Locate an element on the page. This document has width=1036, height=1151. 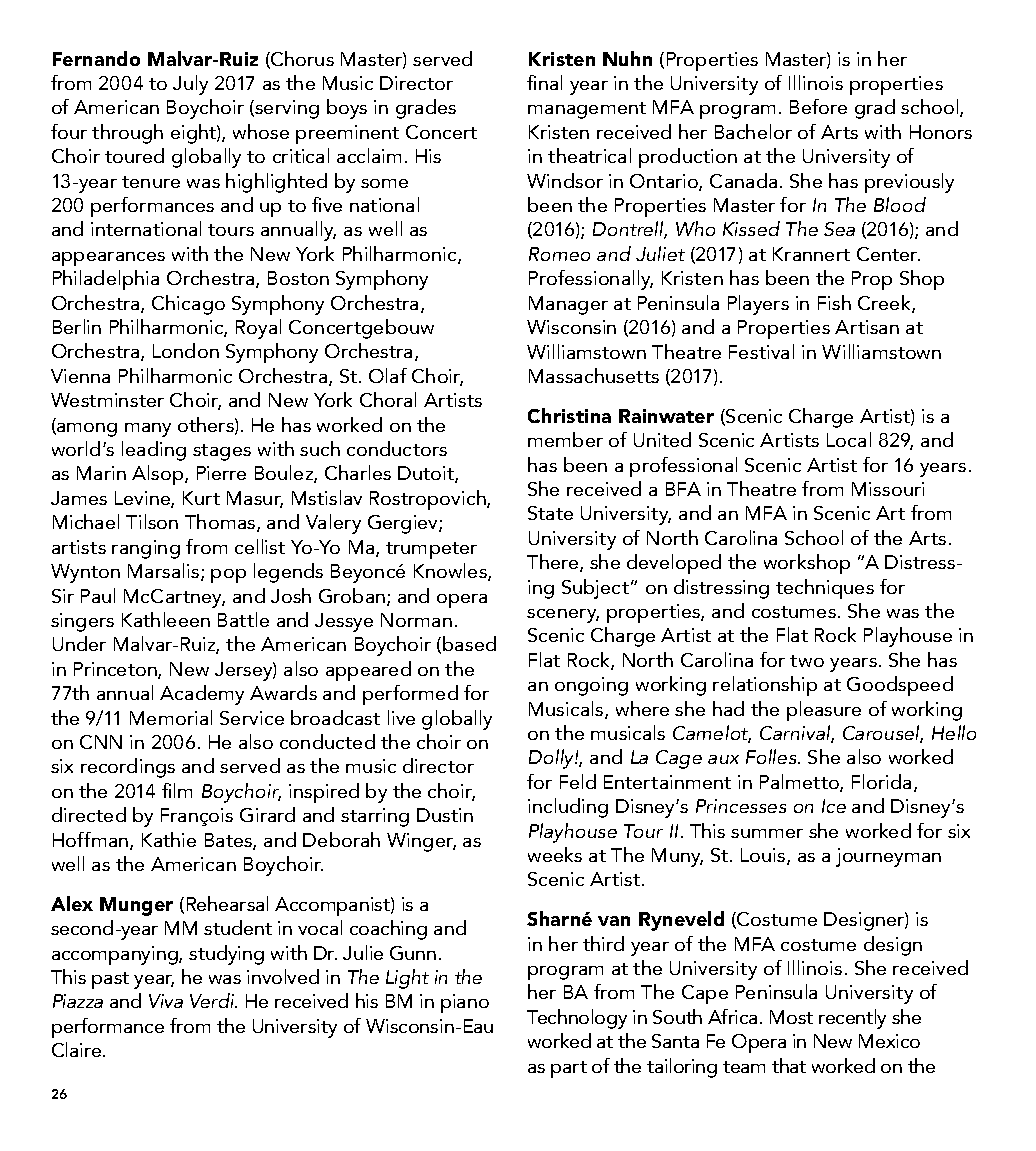
Memorial is located at coordinates (171, 717).
